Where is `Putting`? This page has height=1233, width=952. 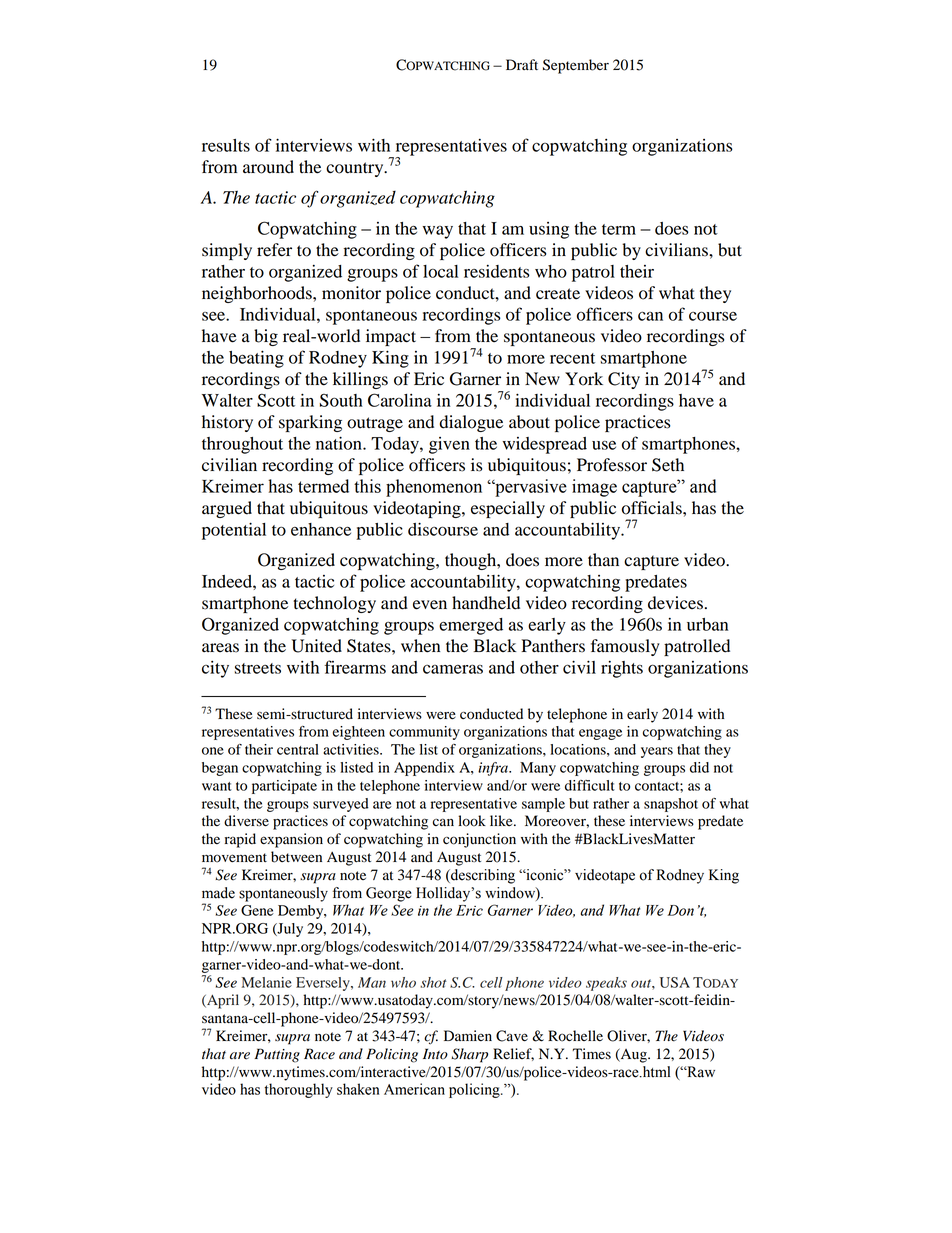 Putting is located at coordinates (277, 1055).
